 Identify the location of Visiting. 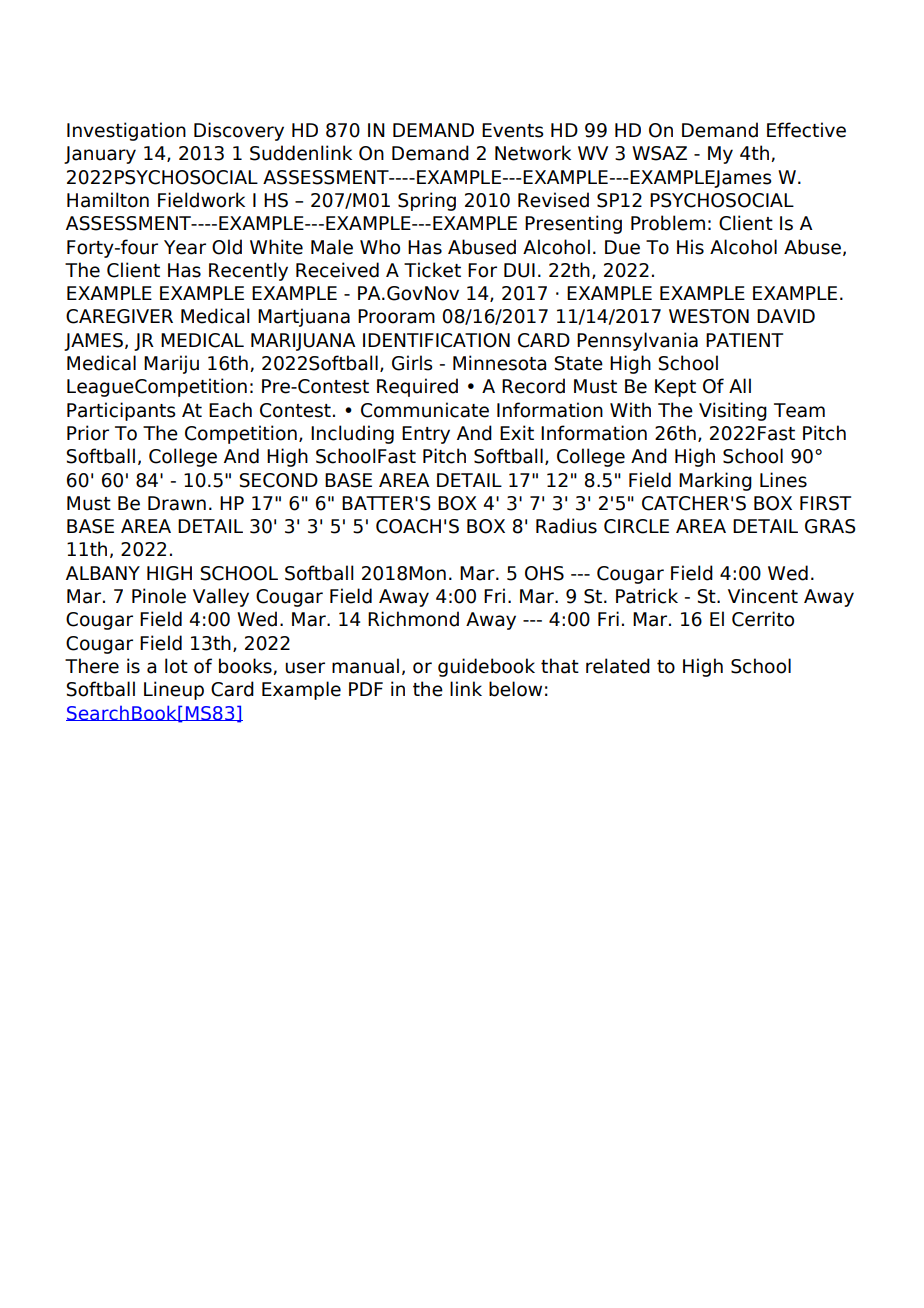
(733, 411).
